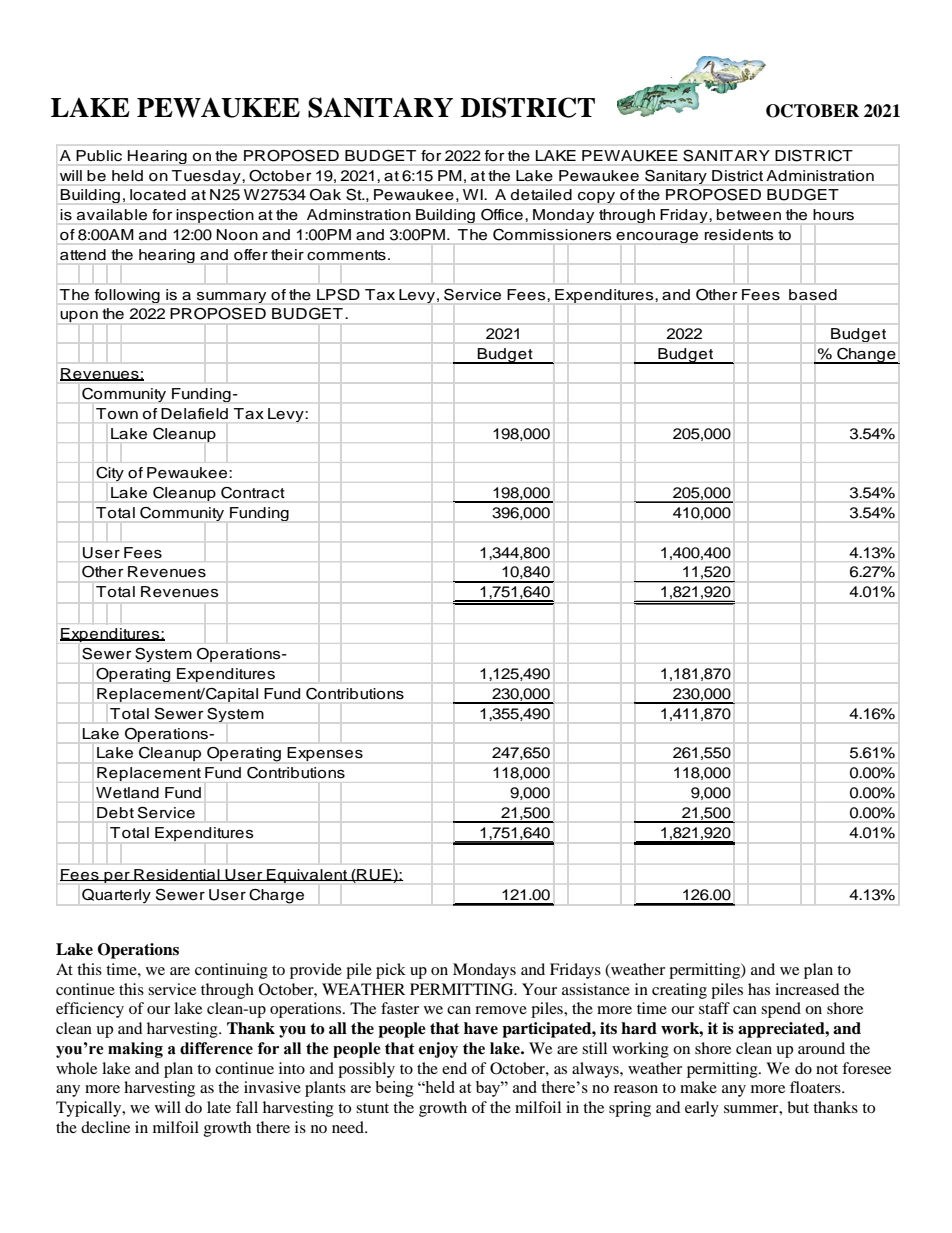  What do you see at coordinates (813, 294) in the screenshot?
I see `based` at bounding box center [813, 294].
